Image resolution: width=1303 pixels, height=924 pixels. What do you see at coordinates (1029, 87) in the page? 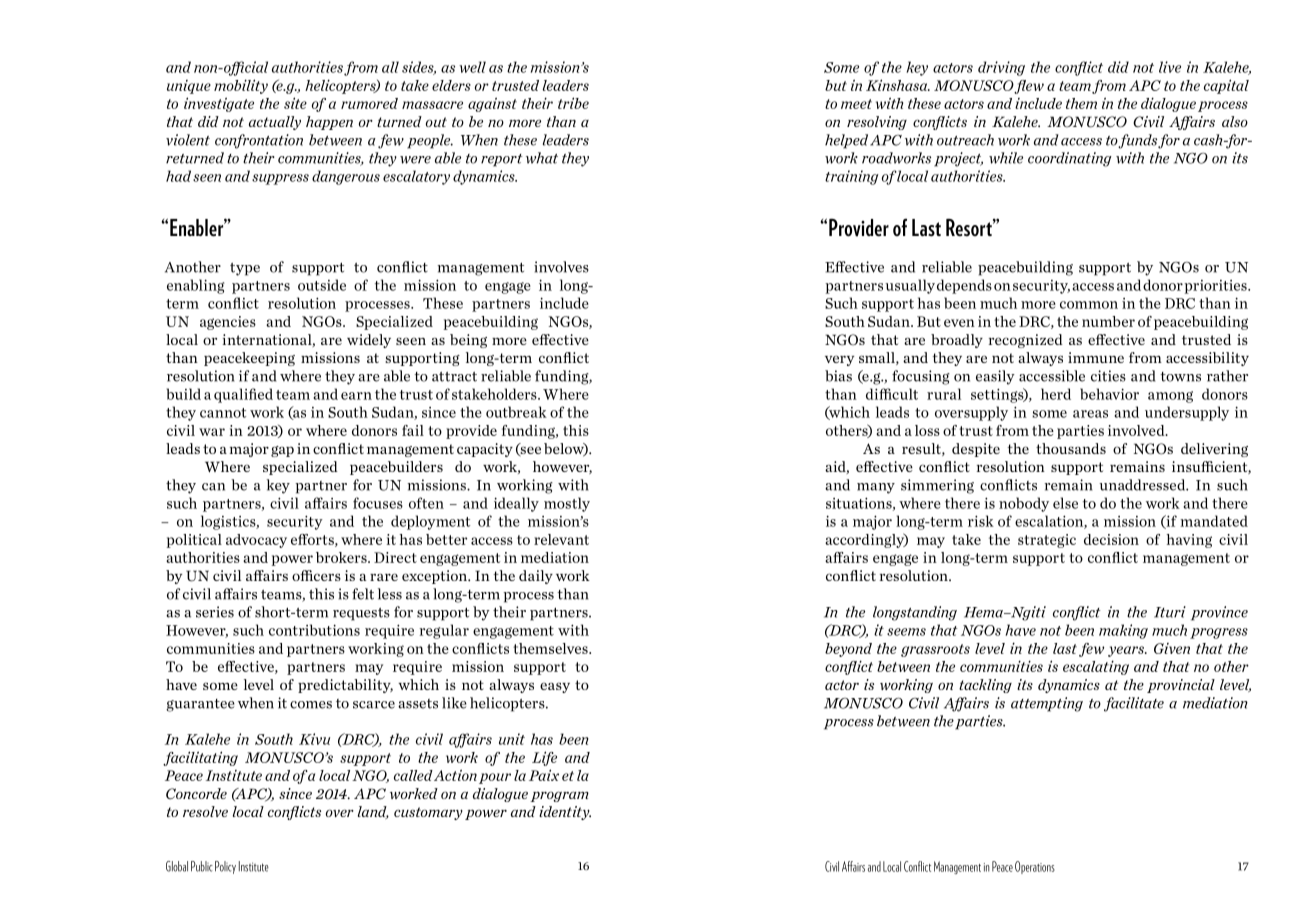
I see `flew` at bounding box center [1029, 87].
